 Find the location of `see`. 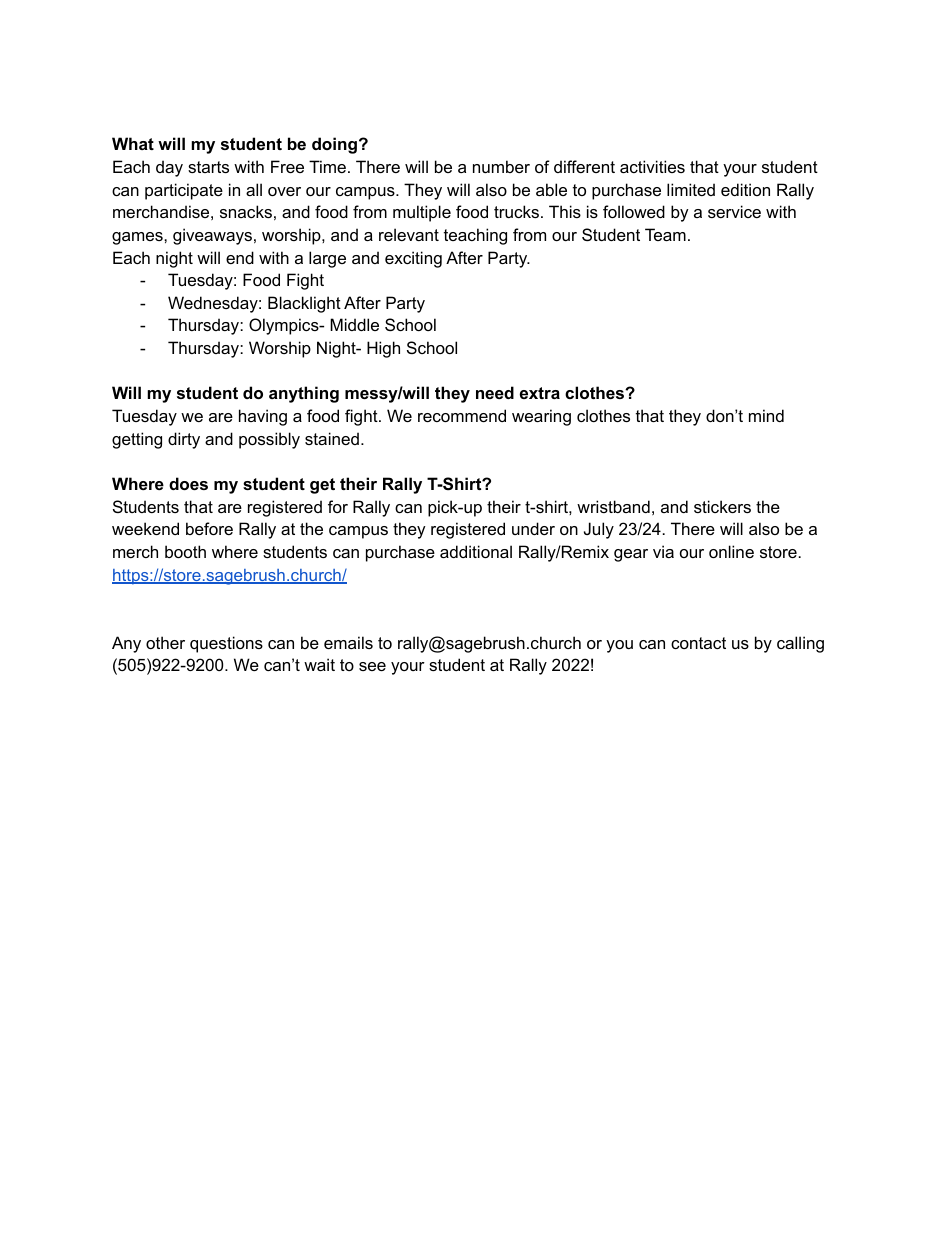

see is located at coordinates (372, 666).
